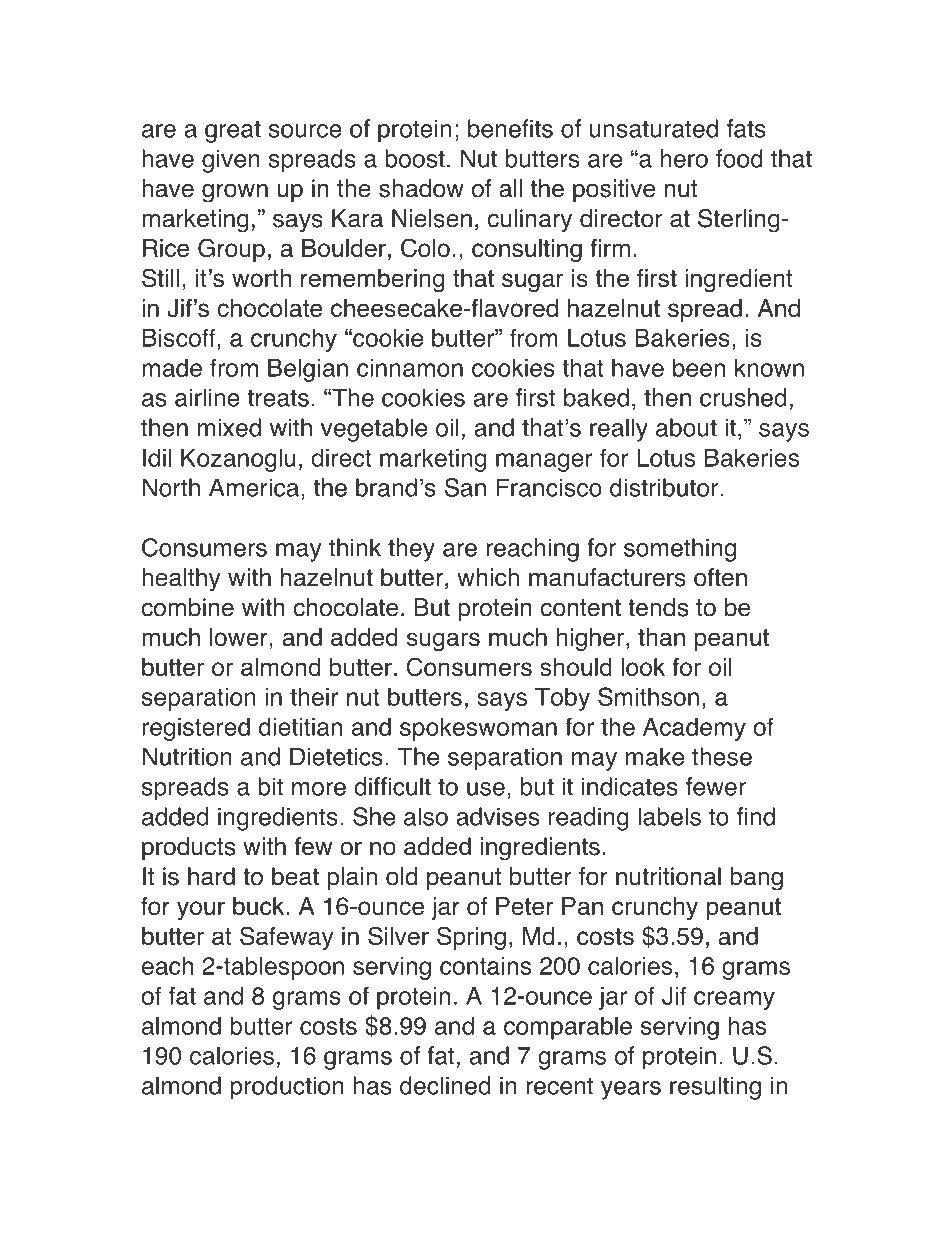 The image size is (952, 1233). What do you see at coordinates (188, 848) in the screenshot?
I see `products` at bounding box center [188, 848].
